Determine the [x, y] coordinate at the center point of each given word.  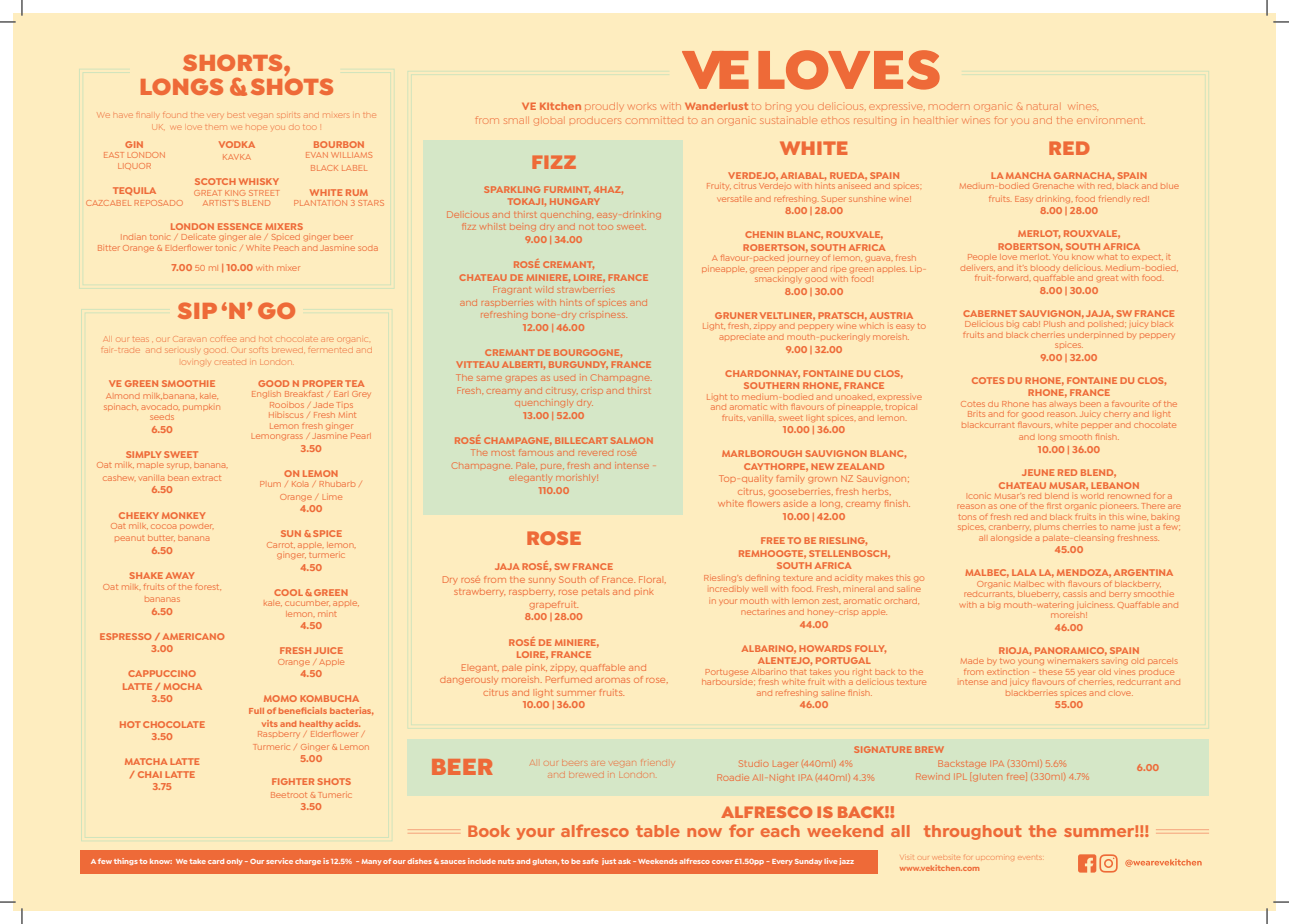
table [658, 831]
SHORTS [234, 62]
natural [1042, 107]
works [642, 107]
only [235, 862]
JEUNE [1038, 472]
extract [206, 478]
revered [596, 453]
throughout [973, 832]
